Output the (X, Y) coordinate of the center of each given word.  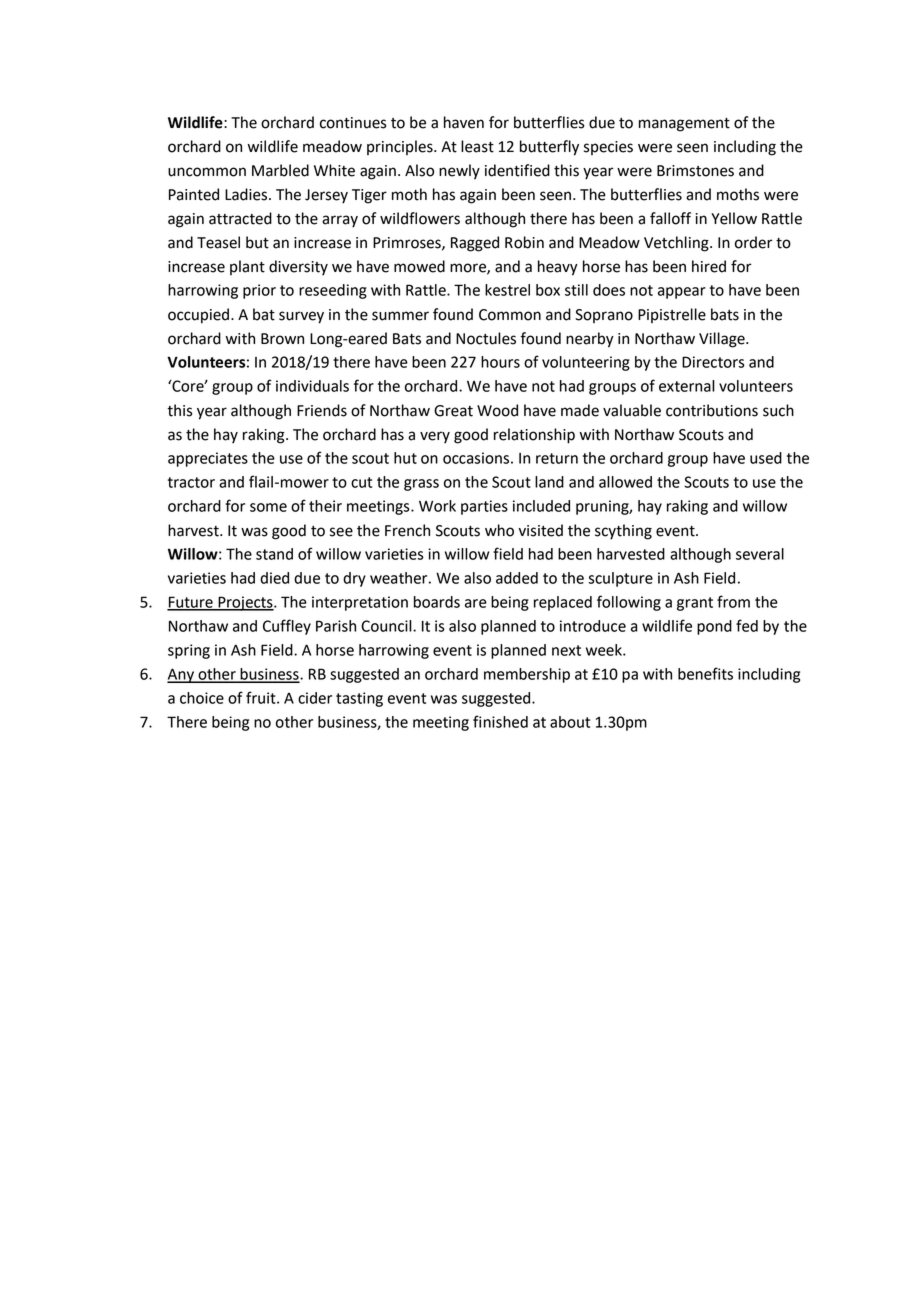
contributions (712, 410)
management (684, 125)
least (477, 146)
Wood (497, 410)
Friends (322, 410)
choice (202, 698)
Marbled (280, 170)
